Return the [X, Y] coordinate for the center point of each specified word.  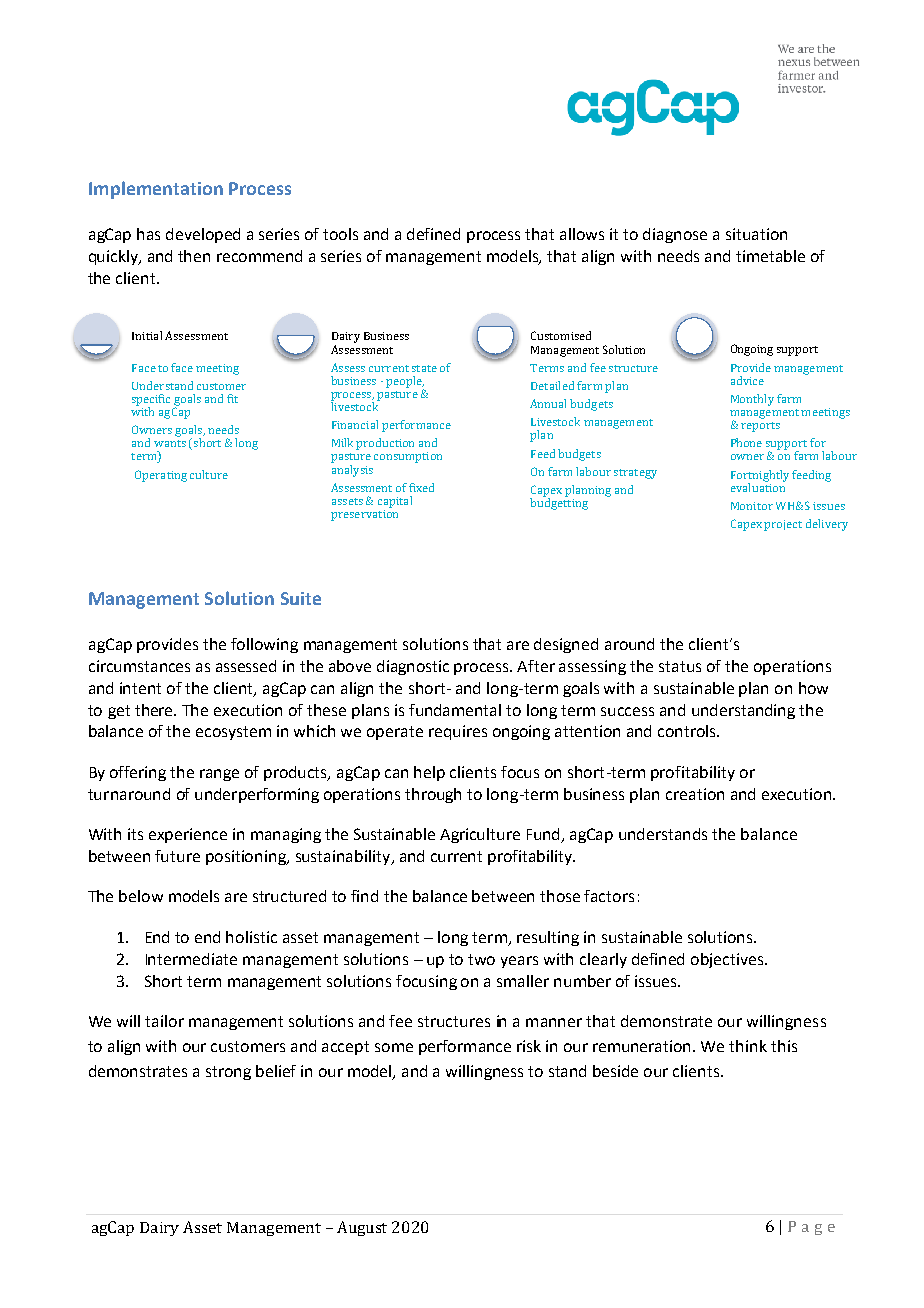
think [748, 1046]
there [155, 710]
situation [756, 234]
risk [529, 1046]
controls [688, 731]
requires [458, 732]
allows [582, 234]
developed [203, 235]
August [362, 1228]
